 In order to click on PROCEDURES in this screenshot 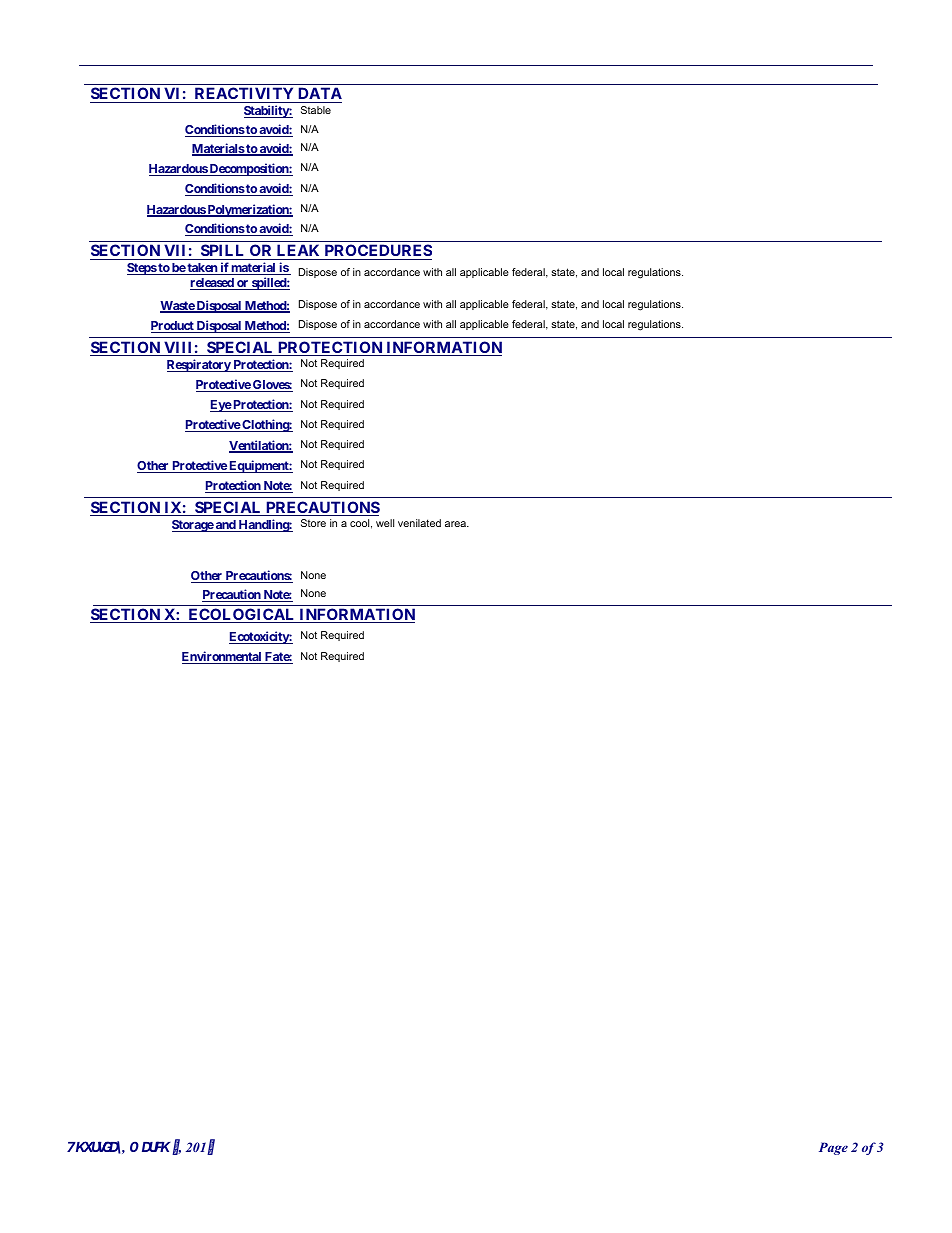, I will do `click(377, 252)`.
